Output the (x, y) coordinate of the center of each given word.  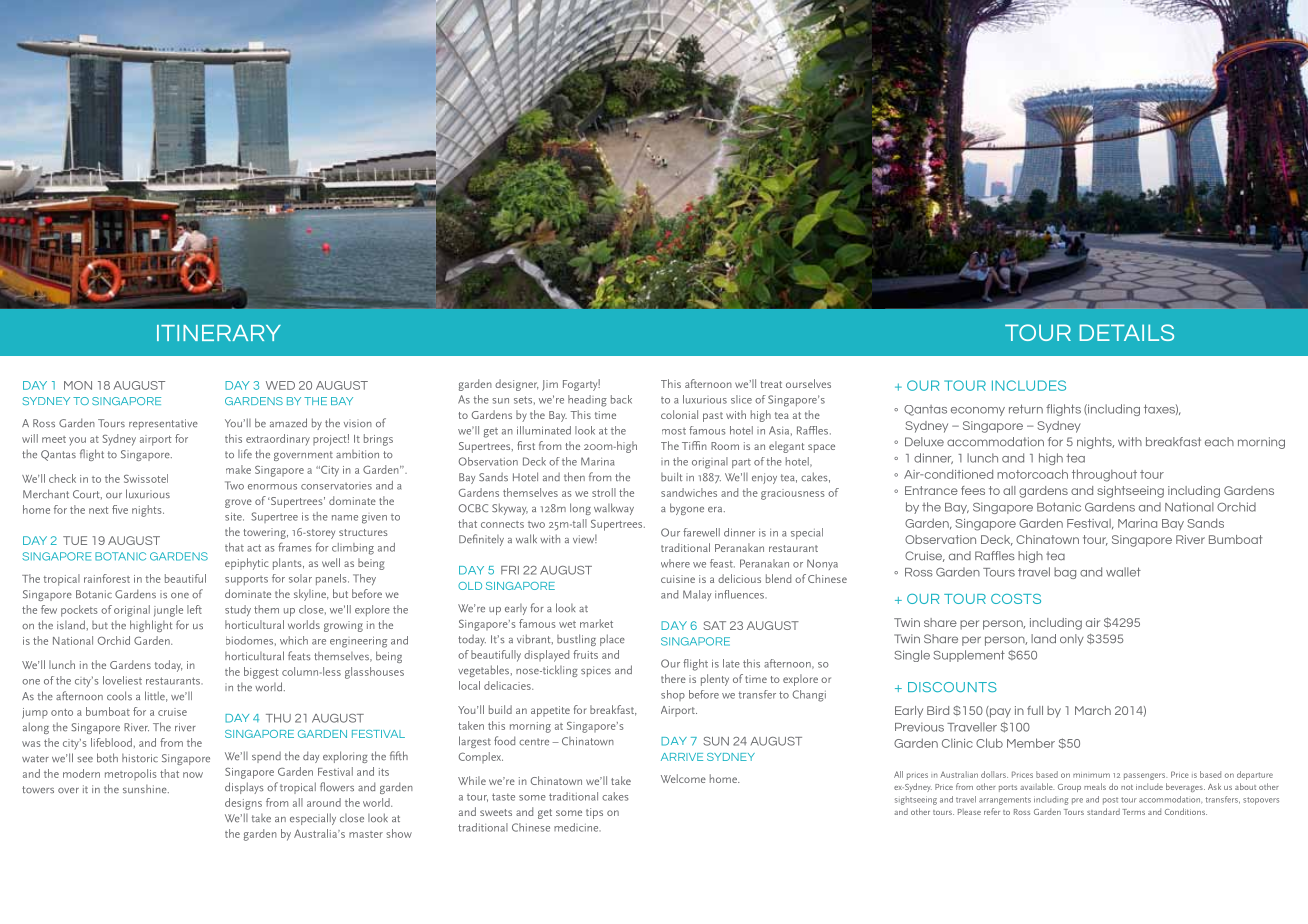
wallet (1123, 572)
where (675, 563)
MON (78, 385)
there (673, 678)
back (621, 399)
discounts (952, 687)
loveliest (122, 680)
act (254, 548)
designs (243, 804)
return (1026, 409)
